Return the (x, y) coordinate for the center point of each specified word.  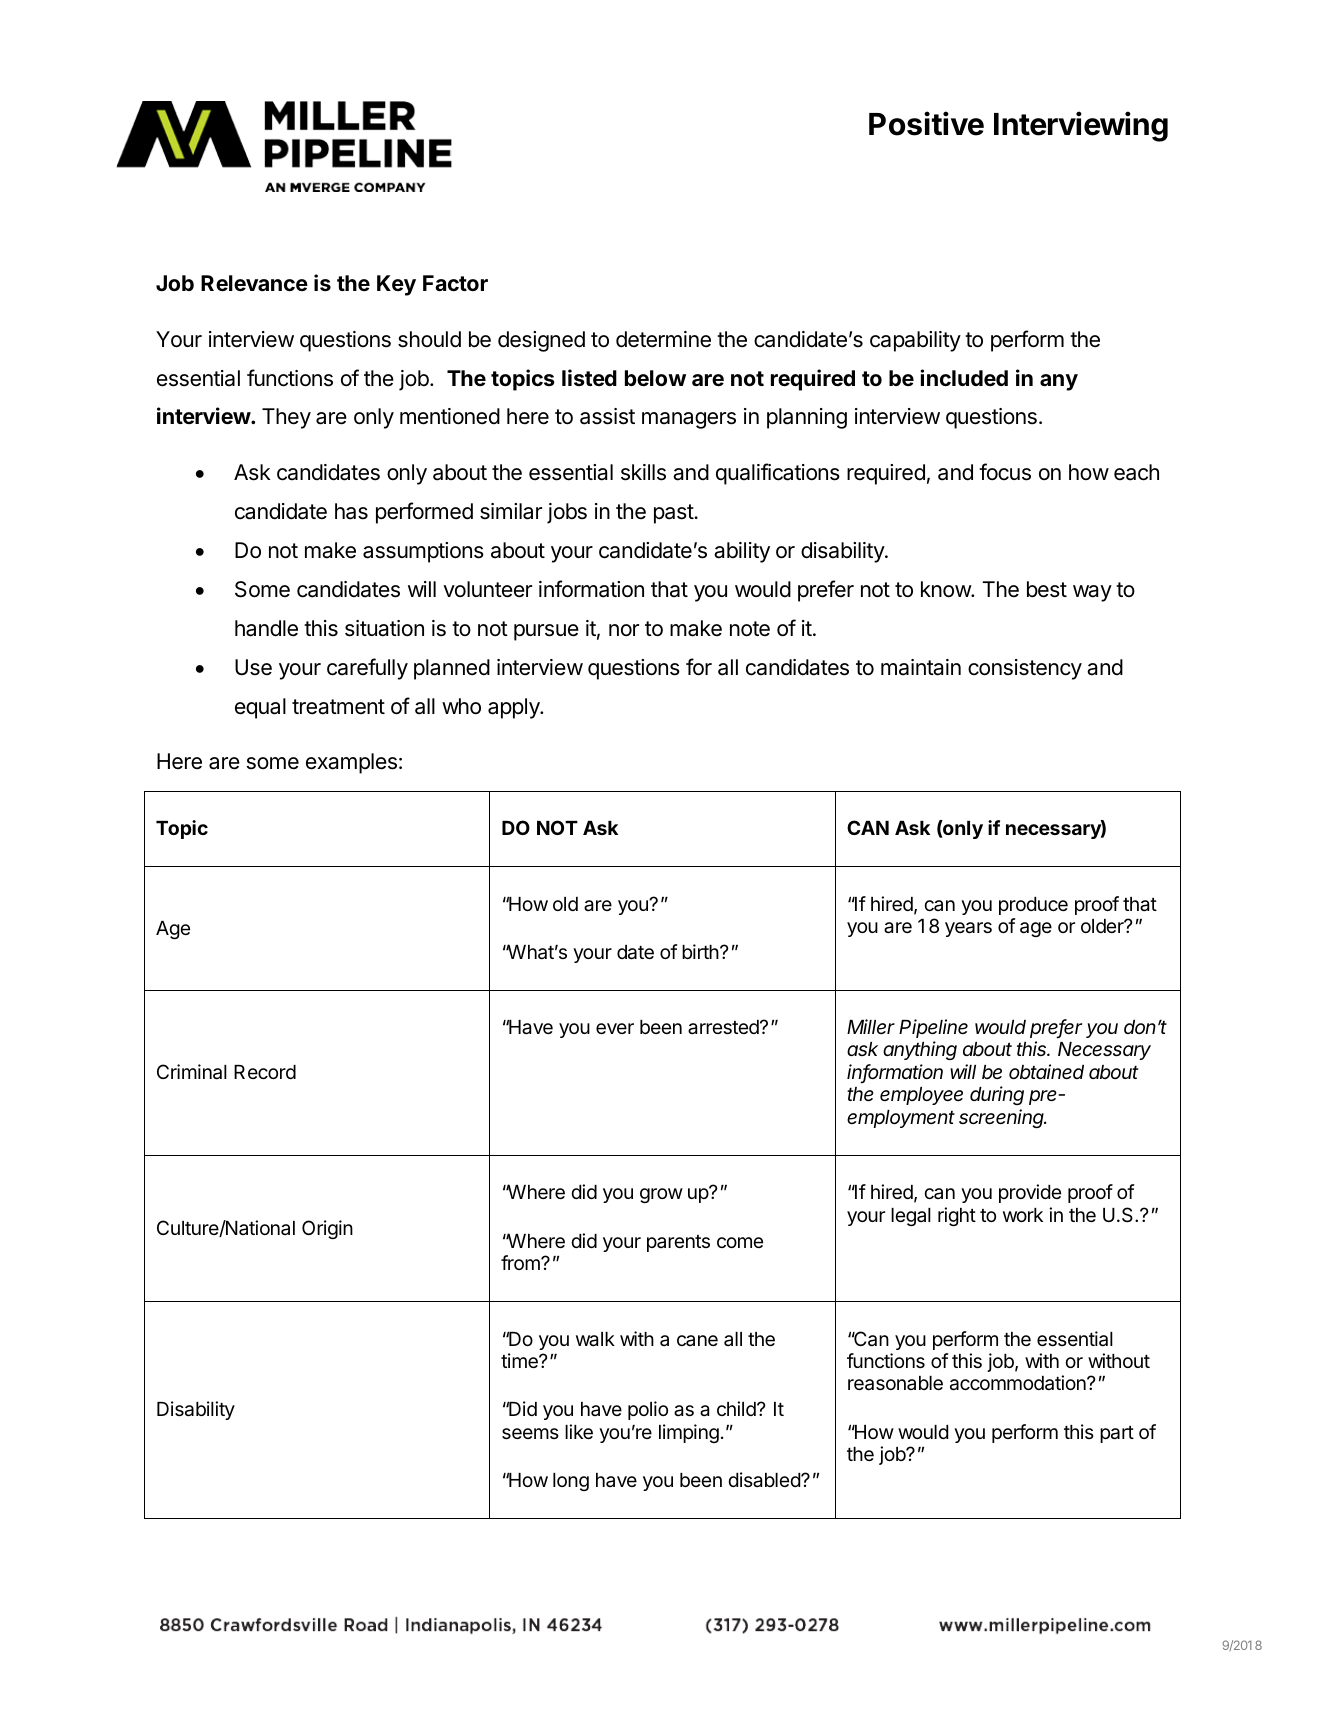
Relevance (254, 283)
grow (661, 1195)
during (997, 1095)
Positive (926, 123)
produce (1033, 906)
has (351, 511)
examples (351, 763)
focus (1005, 472)
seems (530, 1433)
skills (643, 472)
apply (515, 708)
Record (265, 1072)
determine (663, 339)
